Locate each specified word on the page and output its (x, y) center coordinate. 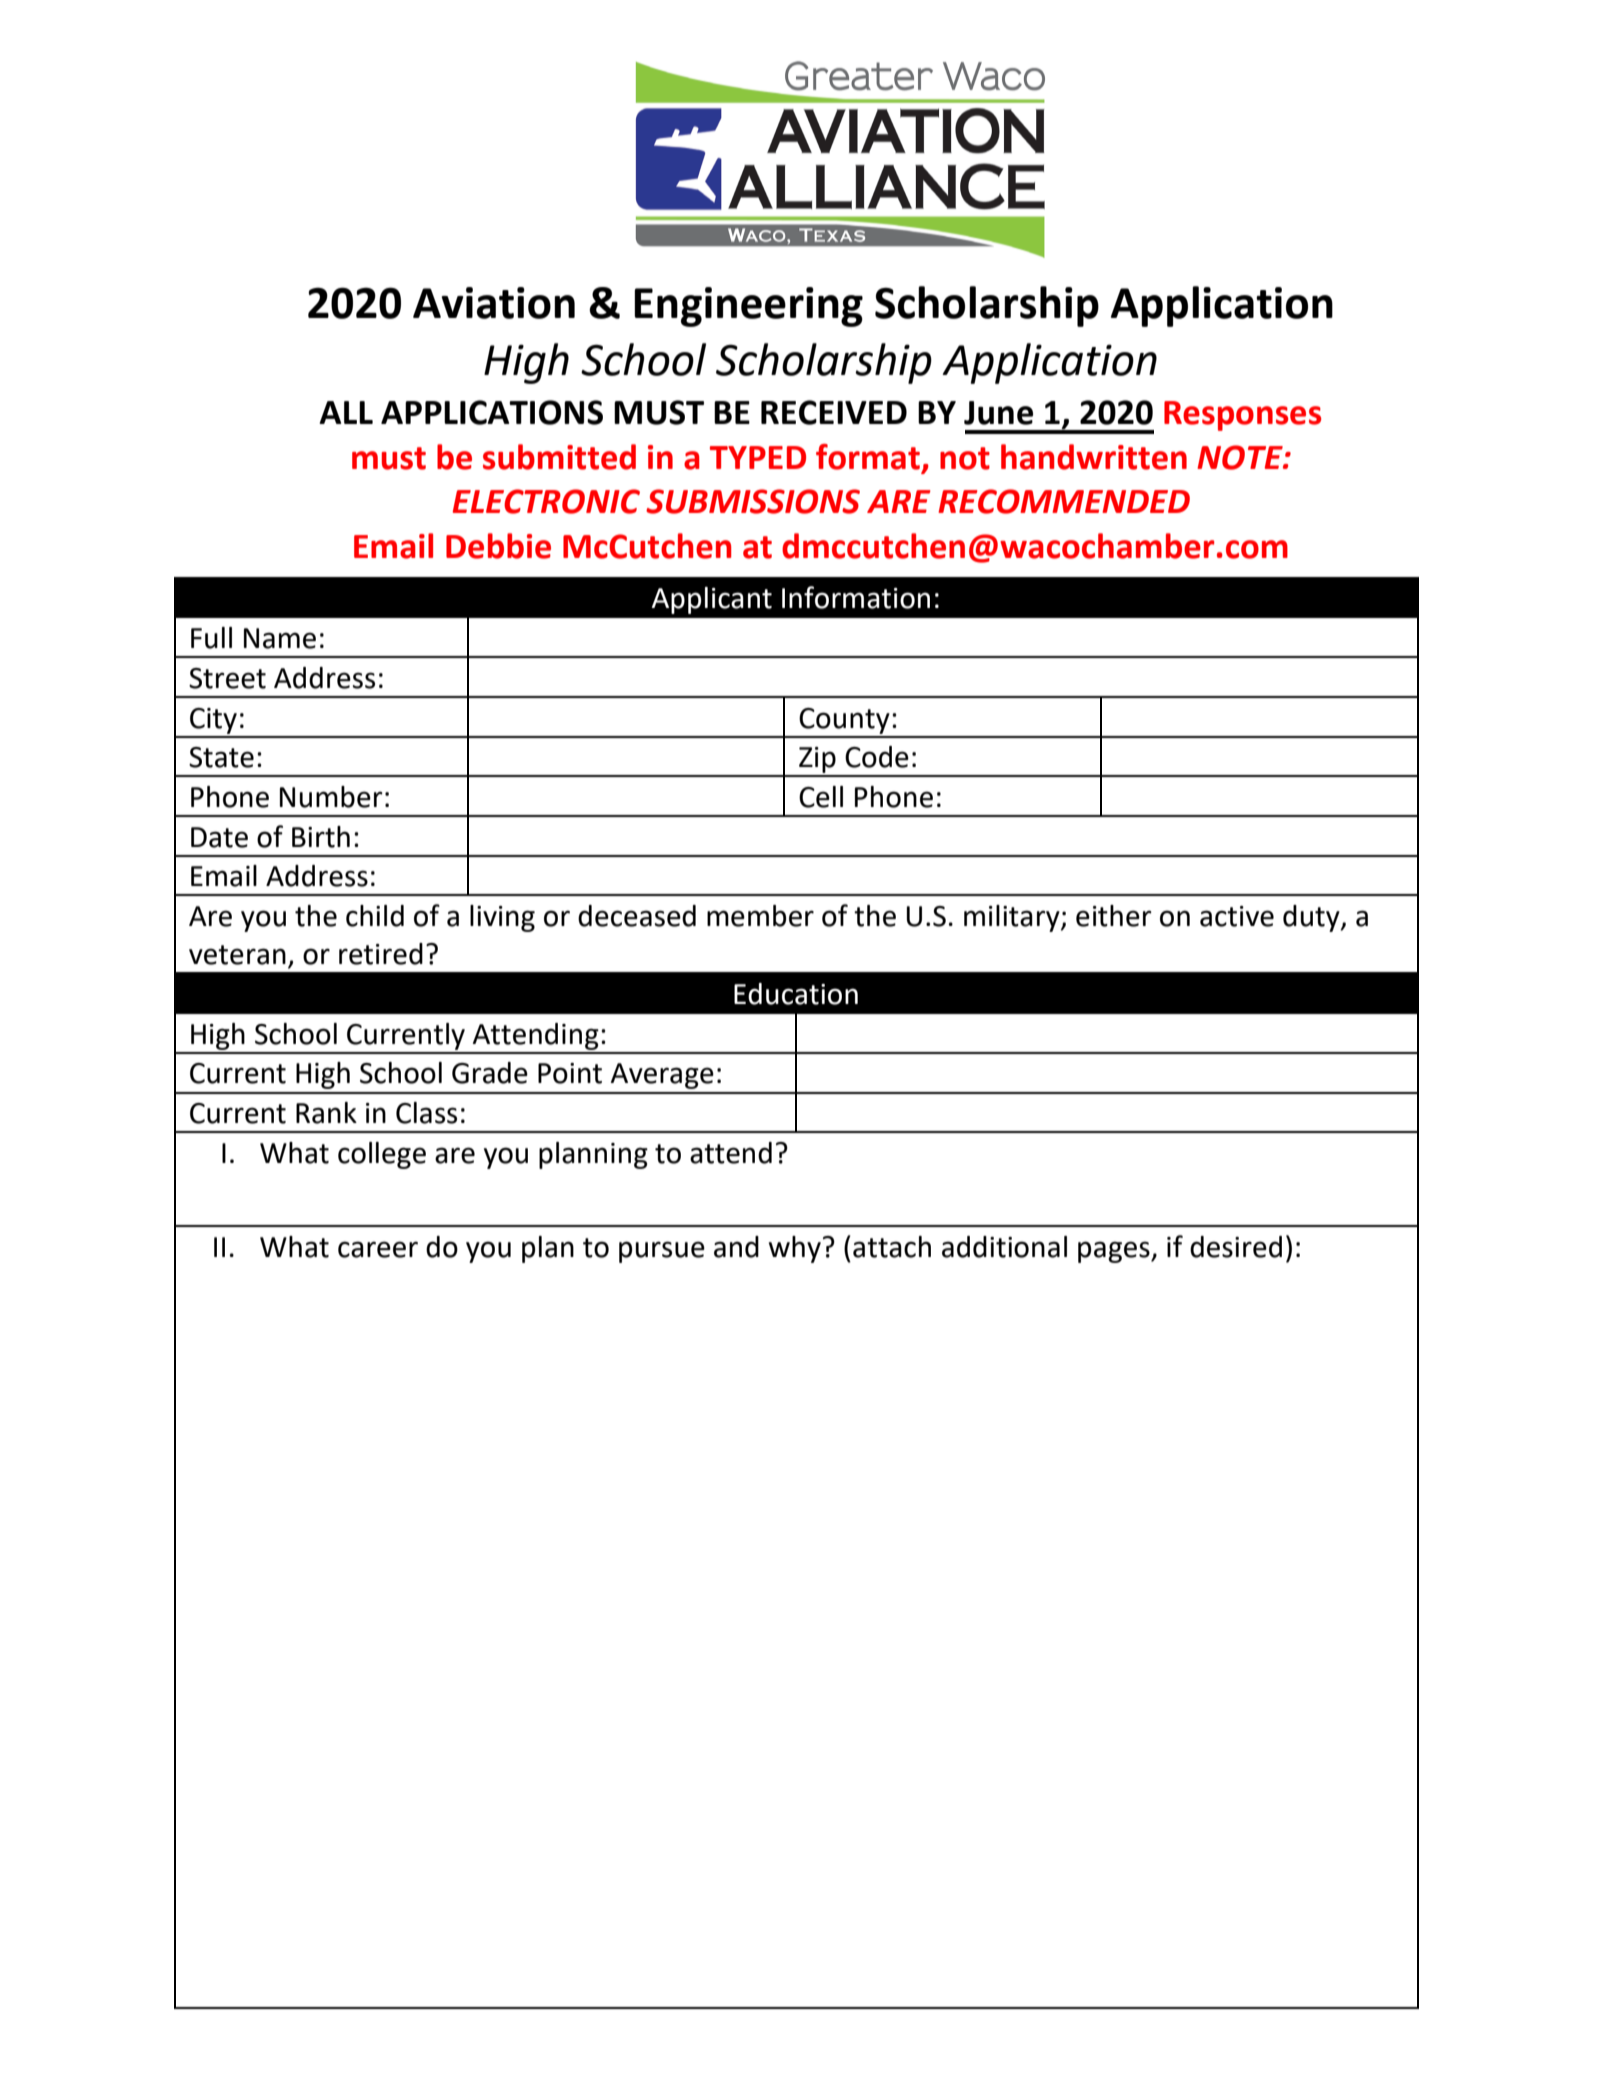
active (1237, 916)
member (760, 916)
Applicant (712, 600)
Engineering (748, 307)
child (375, 916)
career (378, 1249)
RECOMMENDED (1064, 501)
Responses (1242, 416)
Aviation (494, 303)
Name (280, 638)
